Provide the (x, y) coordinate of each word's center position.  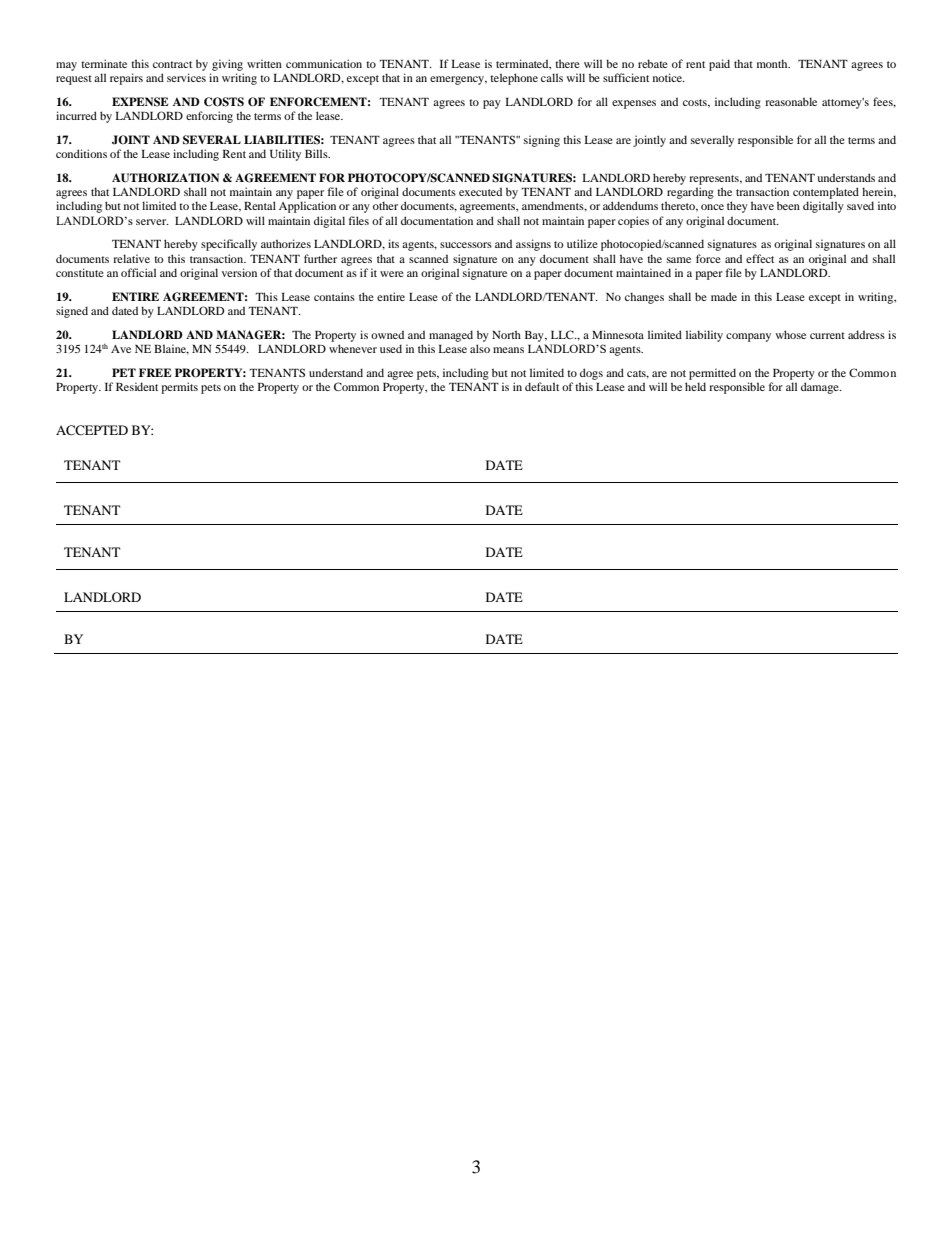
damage (821, 388)
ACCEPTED (92, 430)
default (542, 386)
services (186, 77)
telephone (514, 79)
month (773, 63)
